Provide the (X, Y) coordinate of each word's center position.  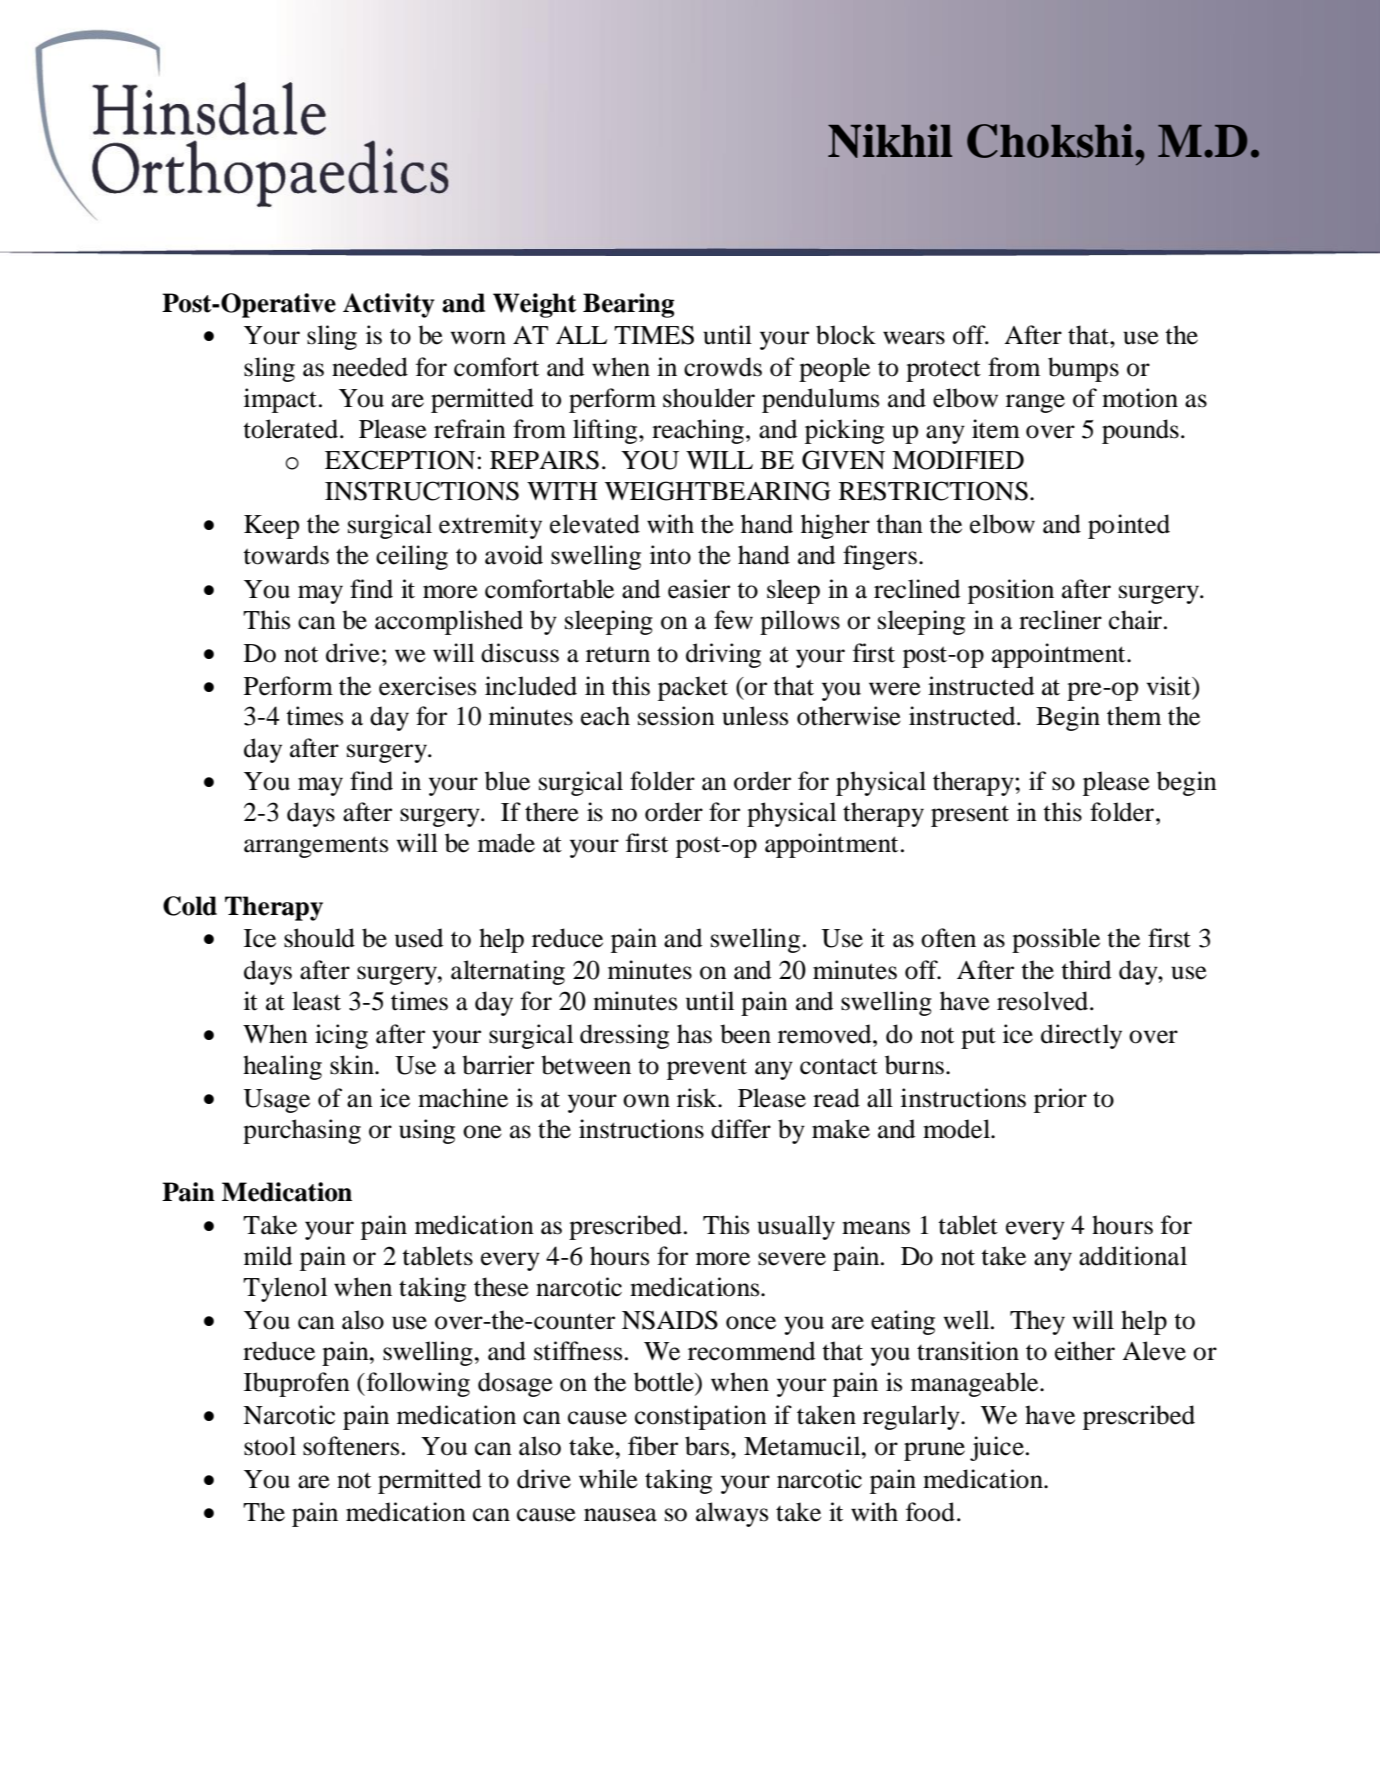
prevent (707, 1069)
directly (1081, 1036)
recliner (1060, 620)
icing (341, 1036)
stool (270, 1446)
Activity (389, 305)
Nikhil (890, 141)
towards (286, 555)
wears (914, 338)
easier (699, 589)
